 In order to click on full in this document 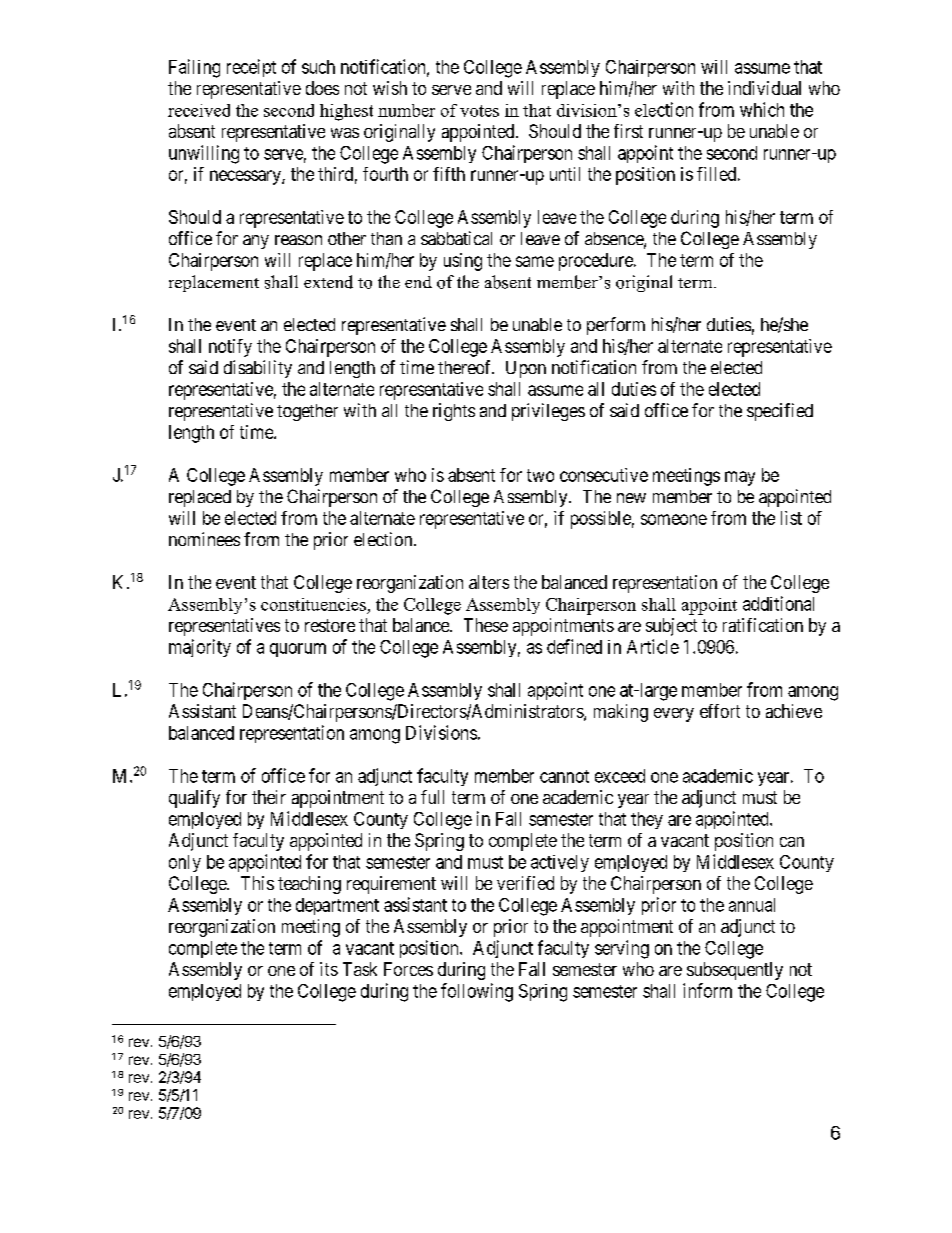, I will do `click(432, 797)`.
